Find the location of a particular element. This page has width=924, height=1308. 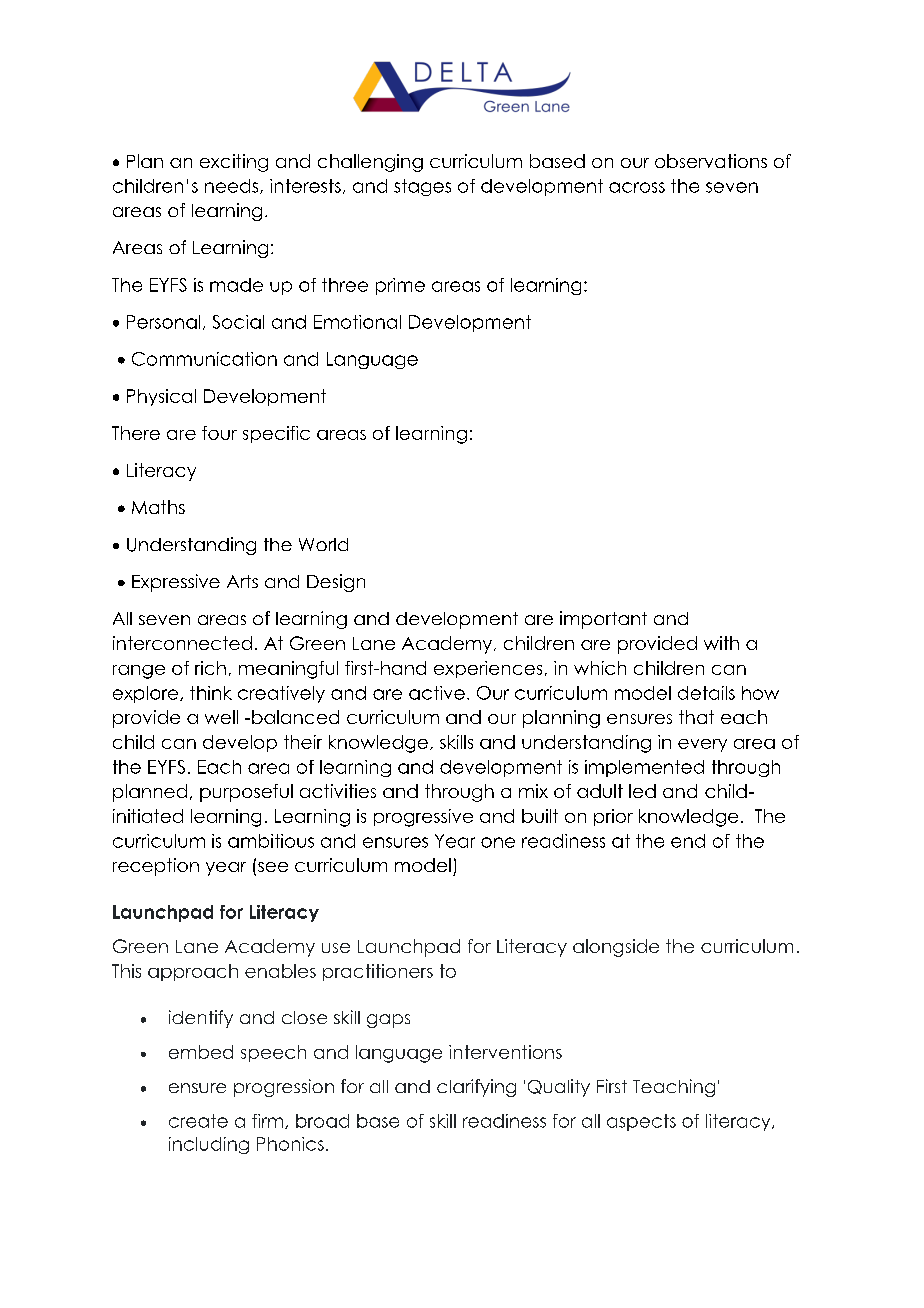

create is located at coordinates (198, 1121).
